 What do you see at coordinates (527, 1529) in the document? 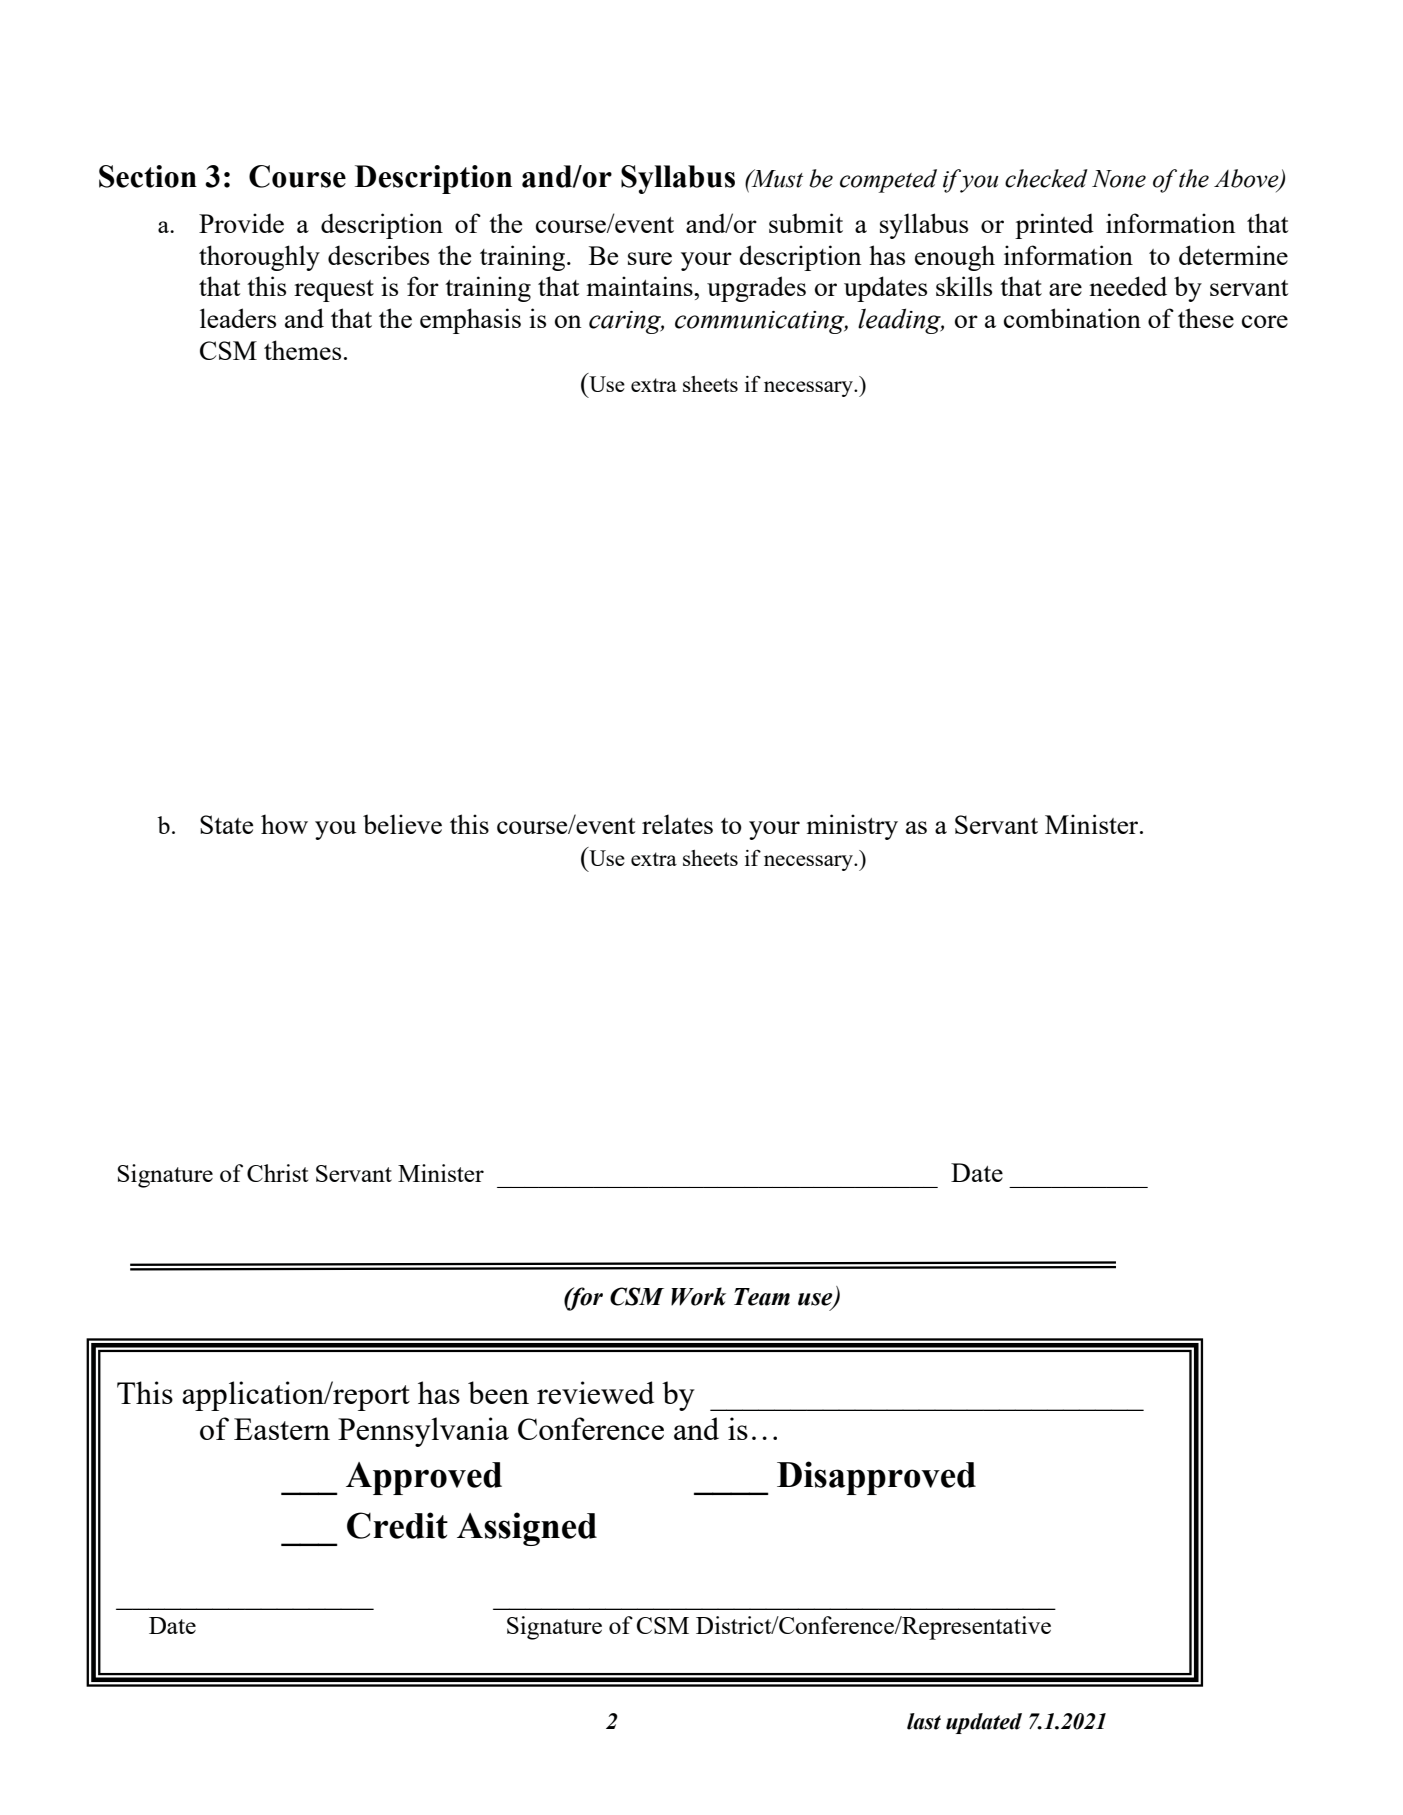
I see `Assigned` at bounding box center [527, 1529].
